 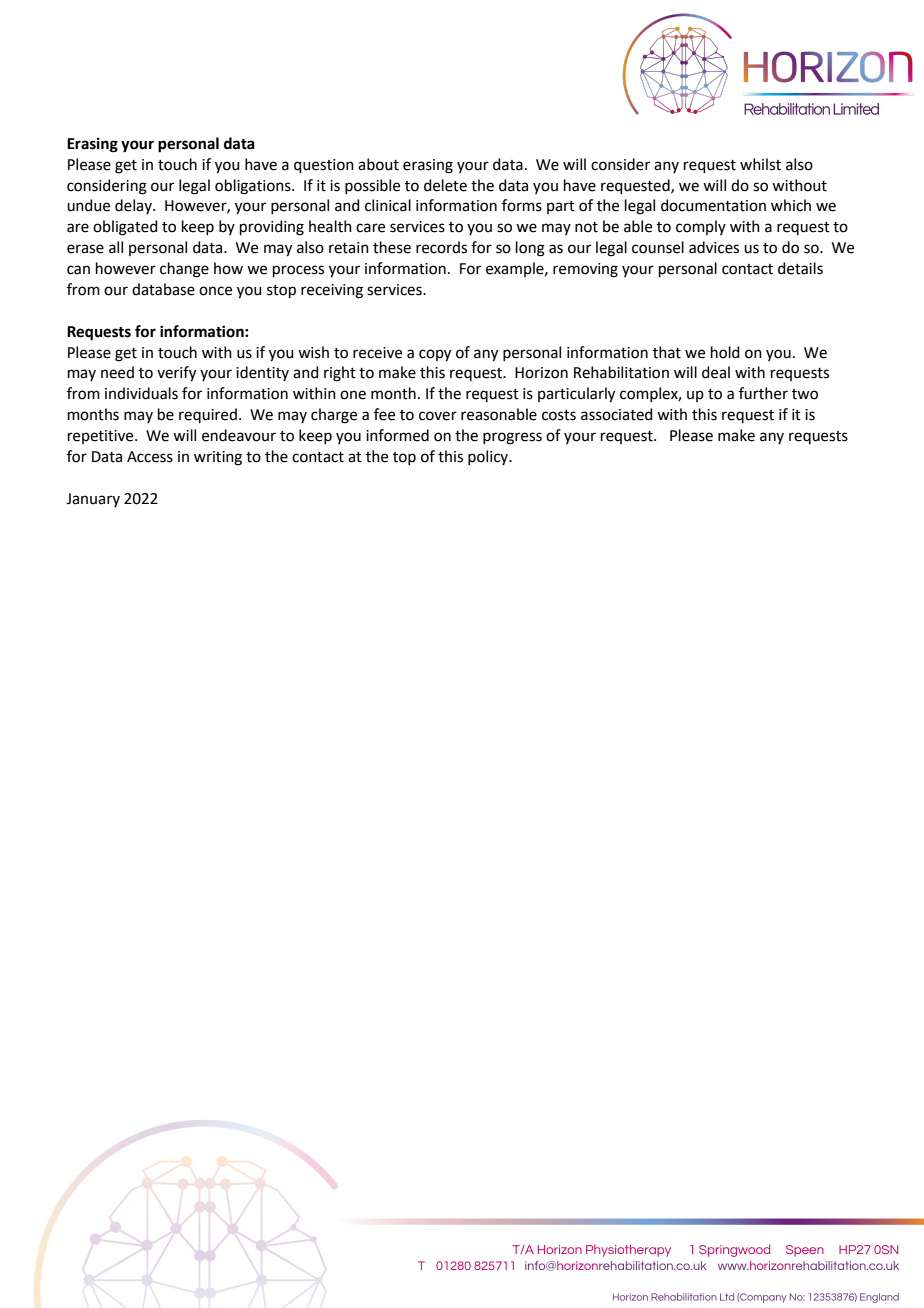 I want to click on required, so click(x=208, y=415).
